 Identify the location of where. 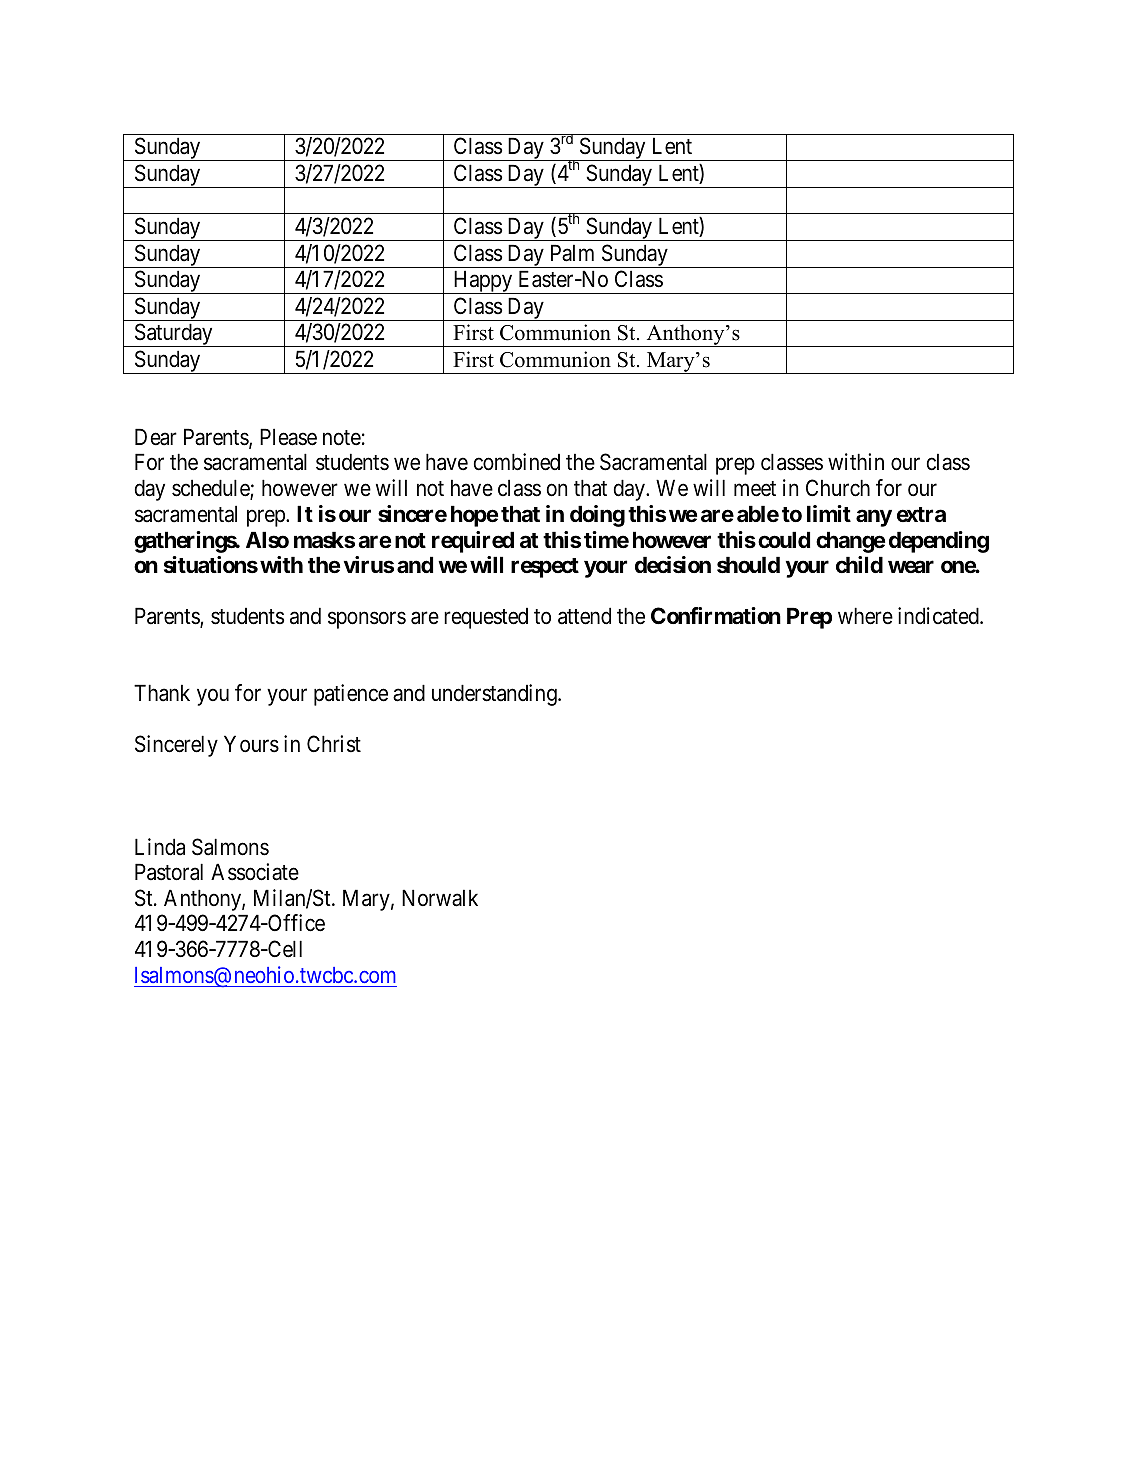
(865, 616).
